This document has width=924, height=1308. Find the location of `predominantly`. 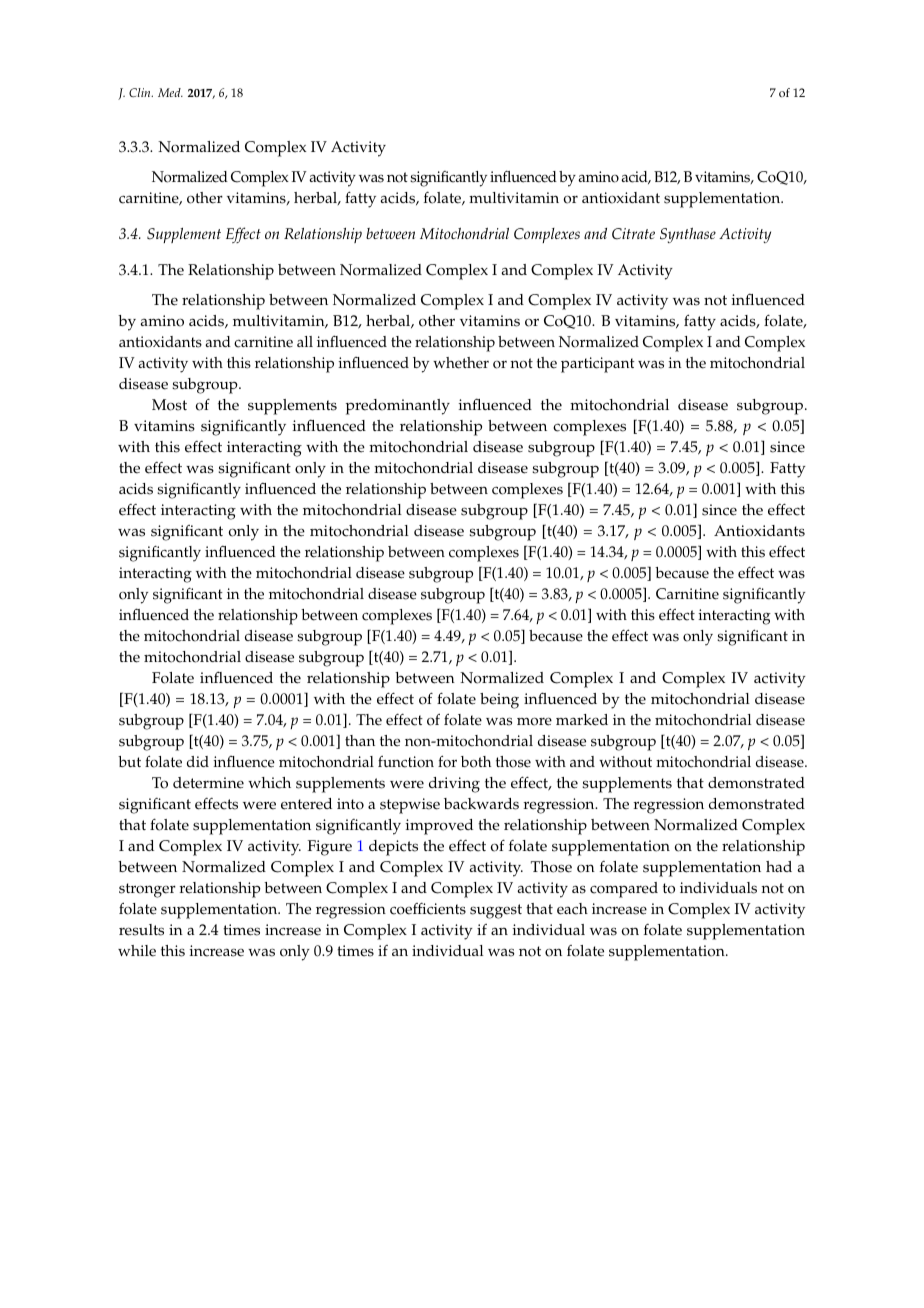

predominantly is located at coordinates (398, 407).
